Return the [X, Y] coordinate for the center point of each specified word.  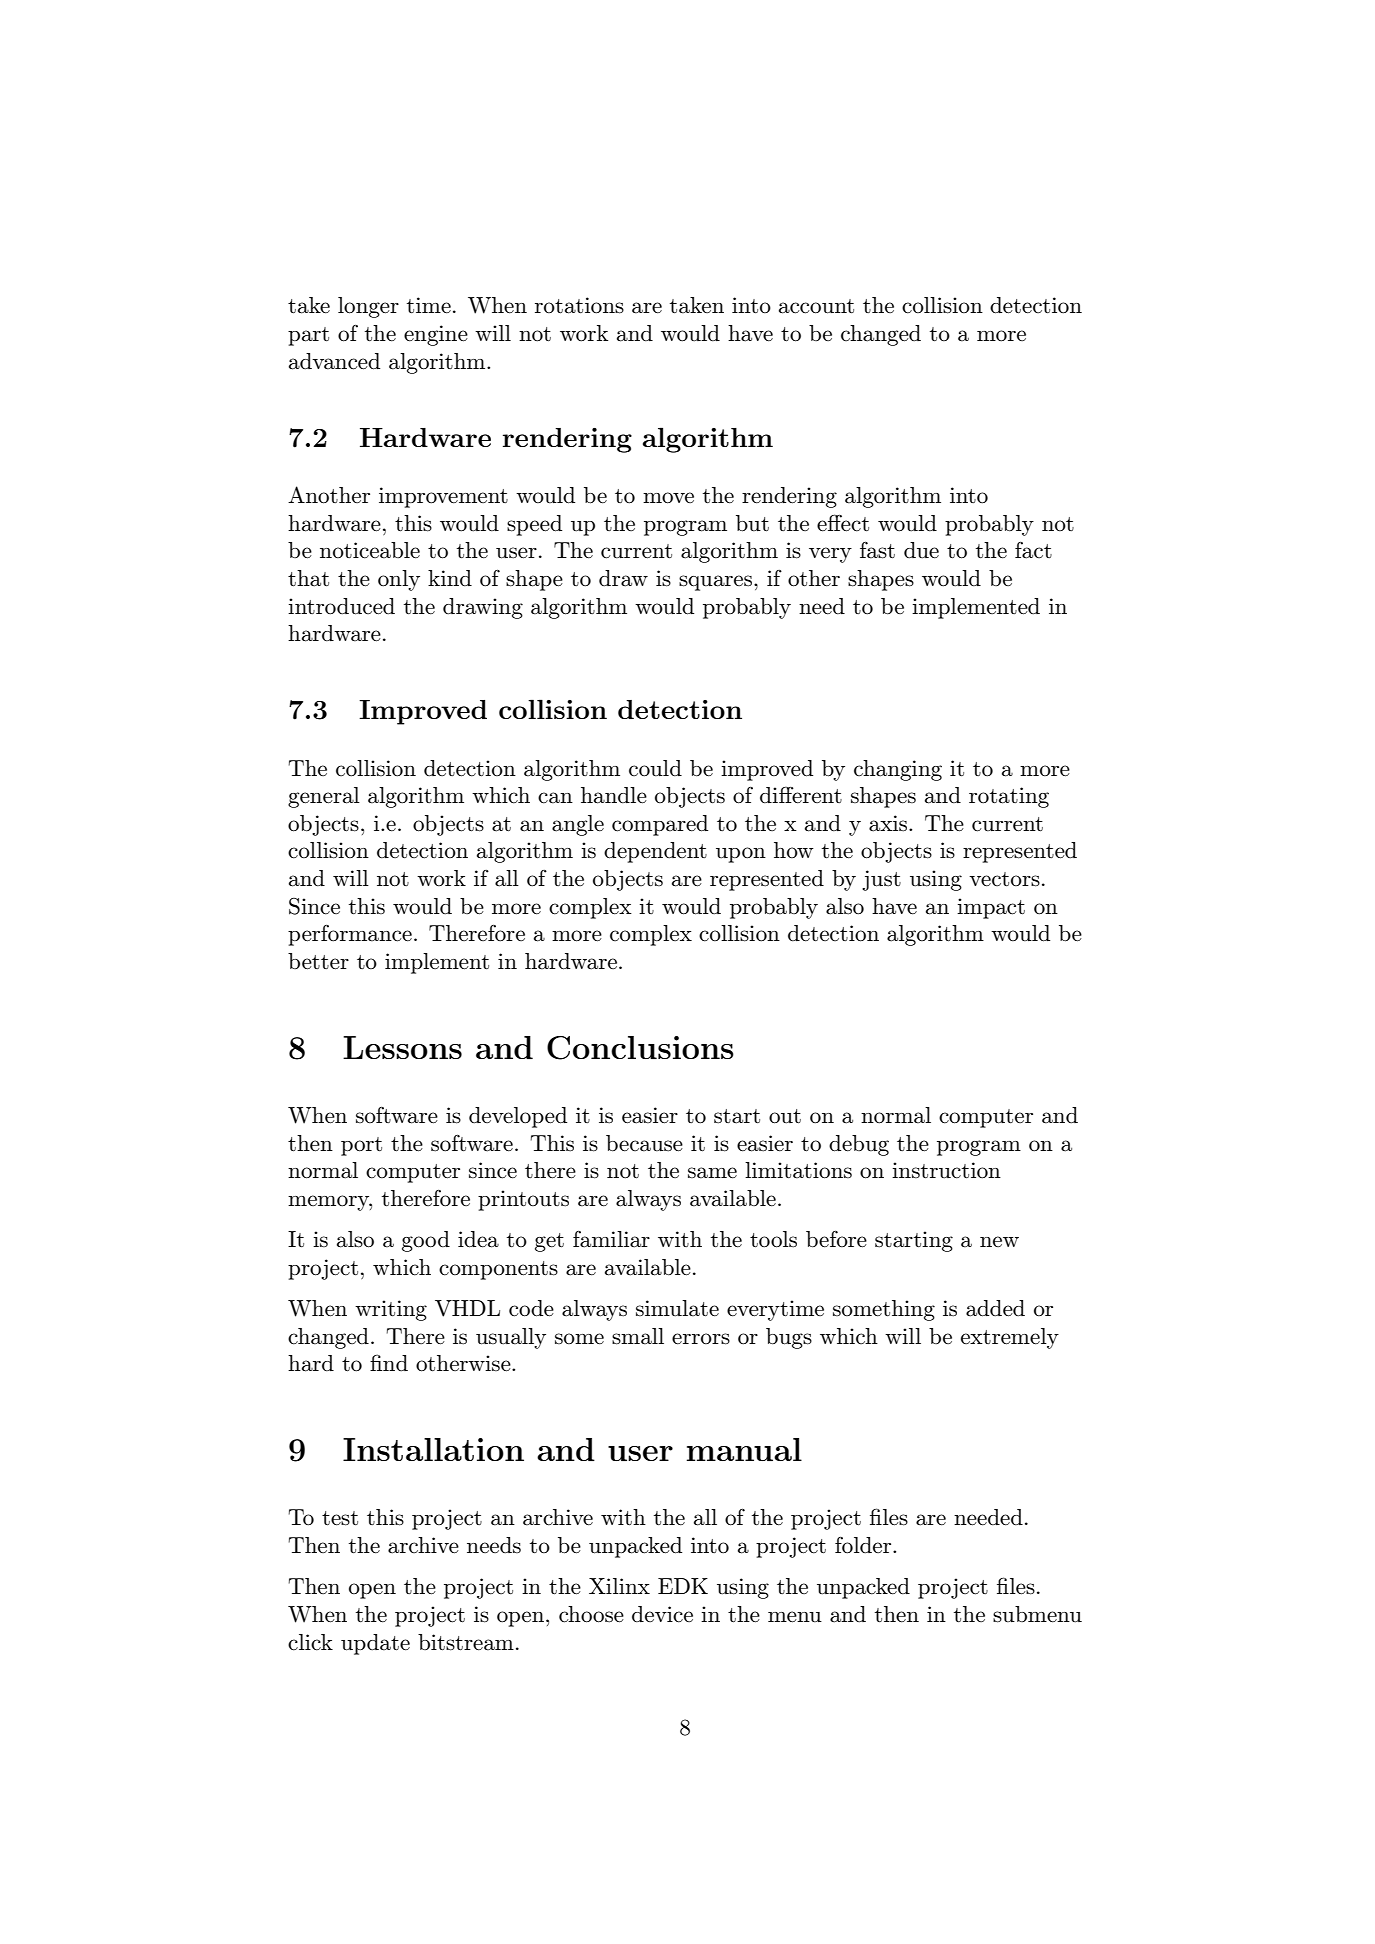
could [655, 768]
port [361, 1146]
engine [436, 335]
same [712, 1173]
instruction [946, 1170]
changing [898, 770]
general [324, 797]
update [375, 1644]
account [816, 306]
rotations [579, 305]
